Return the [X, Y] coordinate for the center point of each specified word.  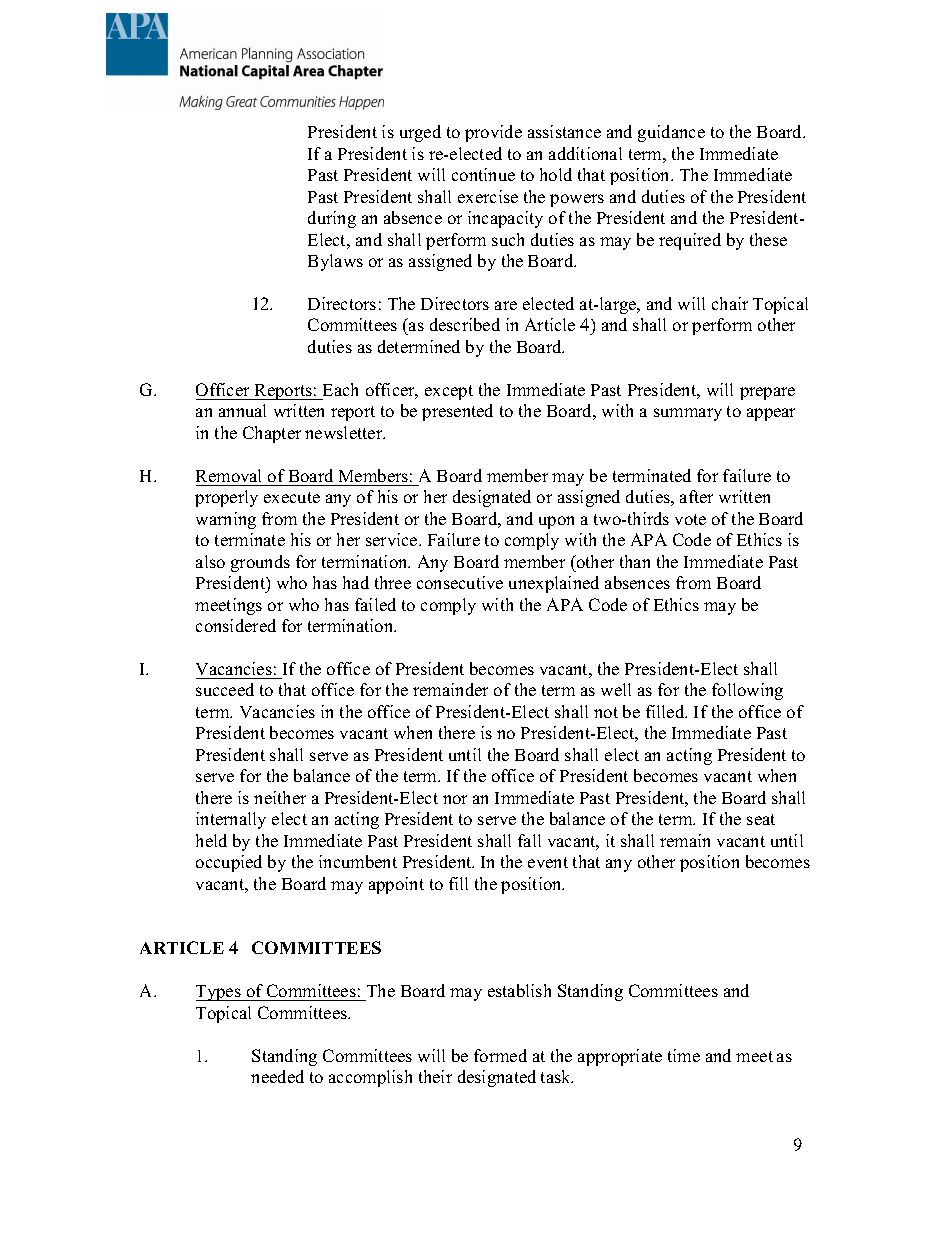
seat [761, 819]
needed [277, 1076]
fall [529, 840]
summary [688, 414]
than [635, 561]
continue [483, 174]
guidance [671, 133]
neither [280, 797]
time [684, 1055]
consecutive [460, 582]
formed [500, 1055]
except [449, 392]
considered [236, 625]
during [332, 219]
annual [242, 410]
